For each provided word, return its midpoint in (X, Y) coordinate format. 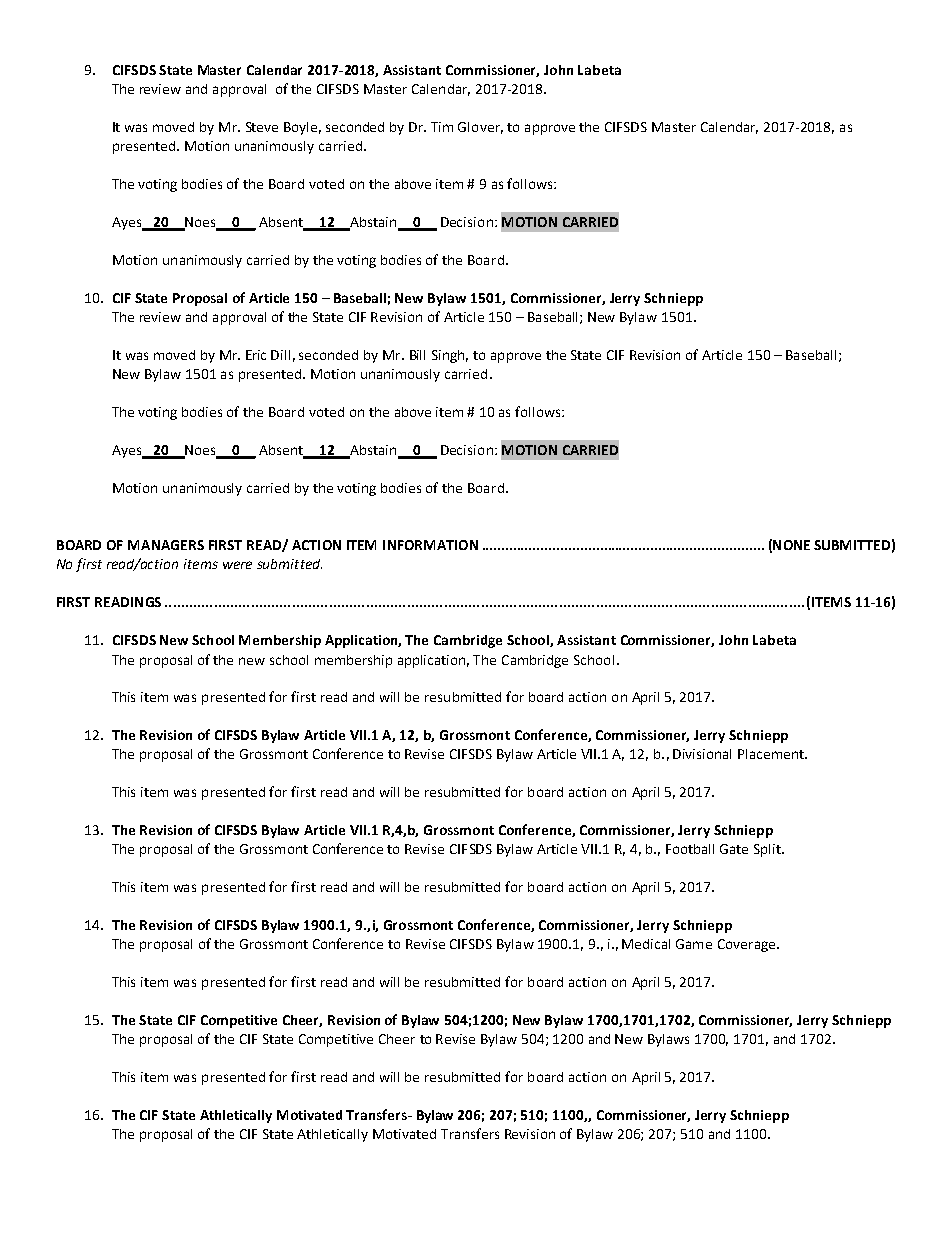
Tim (442, 127)
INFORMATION (430, 545)
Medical (646, 944)
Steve (262, 127)
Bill (417, 355)
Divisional (702, 754)
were (237, 565)
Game (694, 944)
